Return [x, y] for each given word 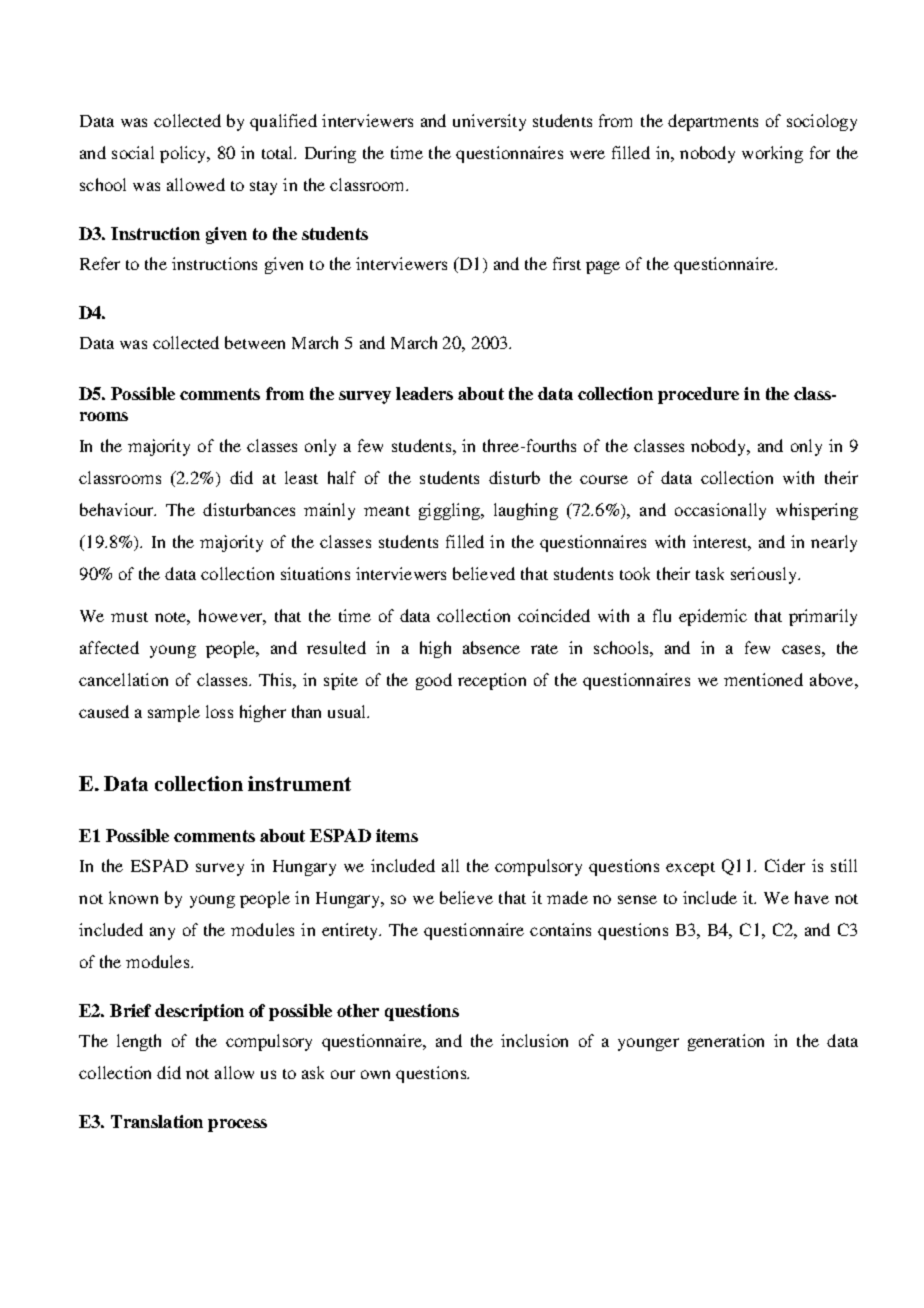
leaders [424, 393]
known [133, 897]
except [690, 869]
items [397, 835]
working [772, 154]
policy [184, 154]
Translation [157, 1121]
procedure [698, 395]
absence [491, 647]
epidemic [713, 617]
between [255, 342]
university [489, 122]
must [129, 617]
